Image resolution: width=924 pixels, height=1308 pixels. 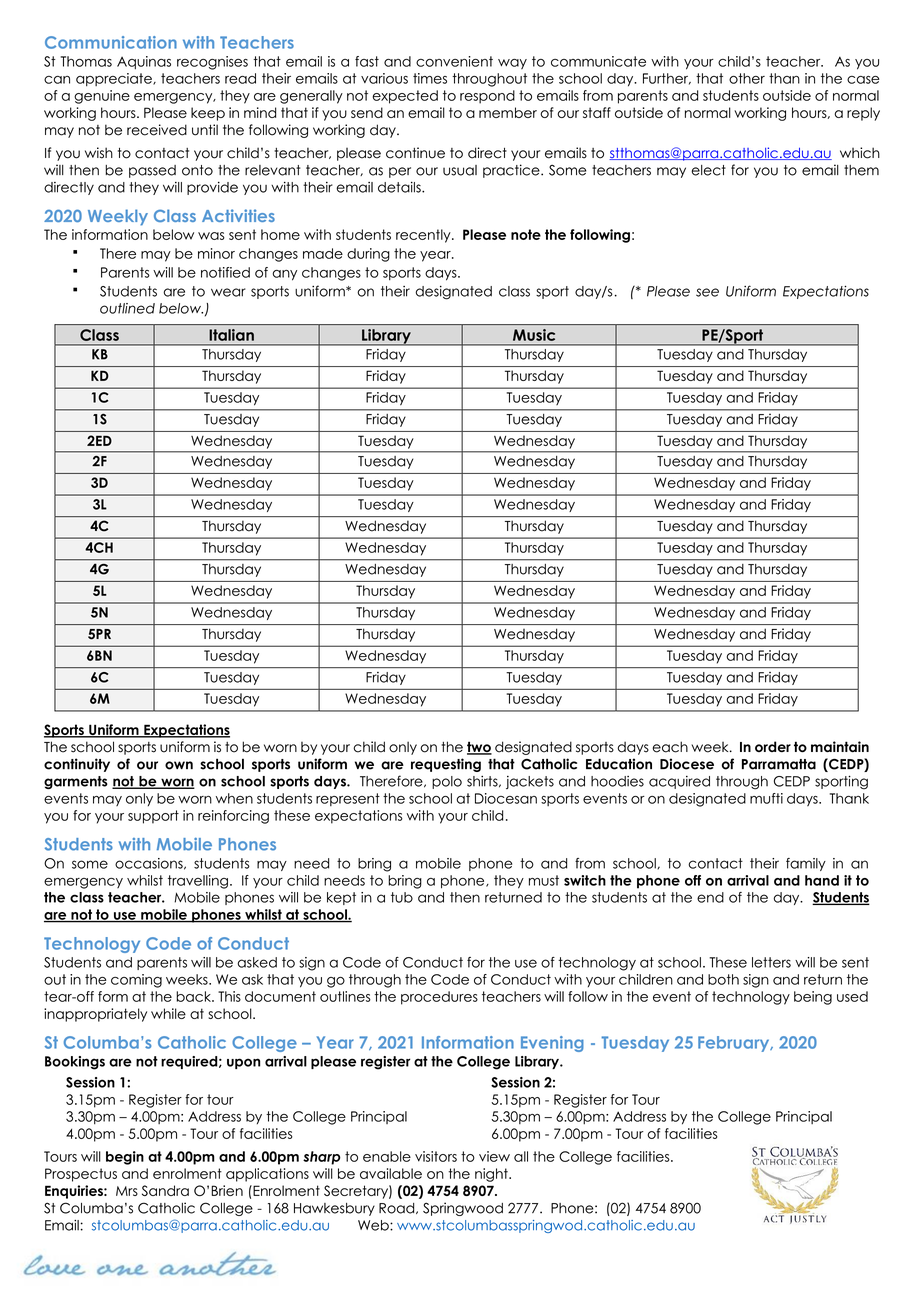 I want to click on two, so click(x=479, y=748).
